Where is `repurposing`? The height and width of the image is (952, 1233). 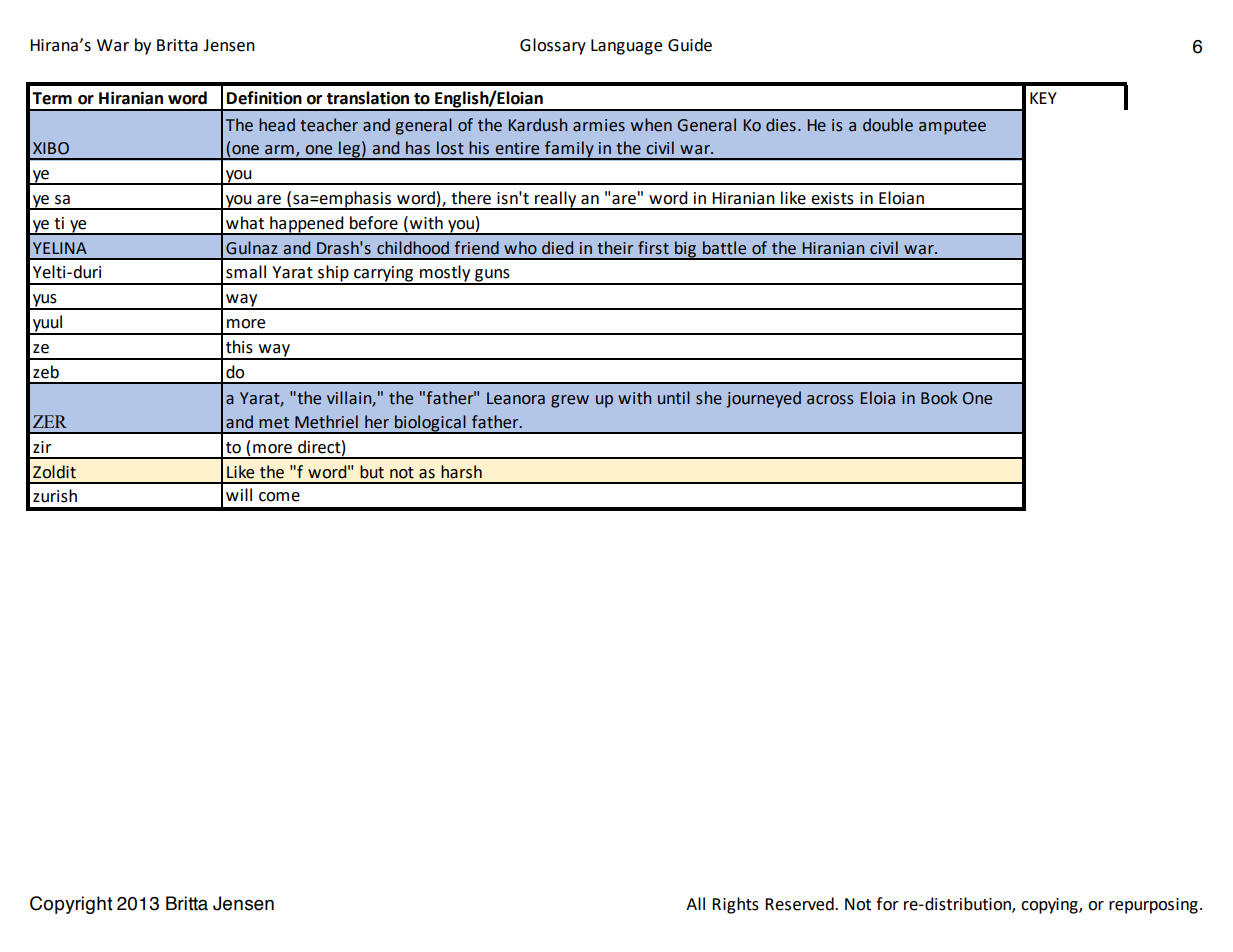
repurposing is located at coordinates (1153, 906).
